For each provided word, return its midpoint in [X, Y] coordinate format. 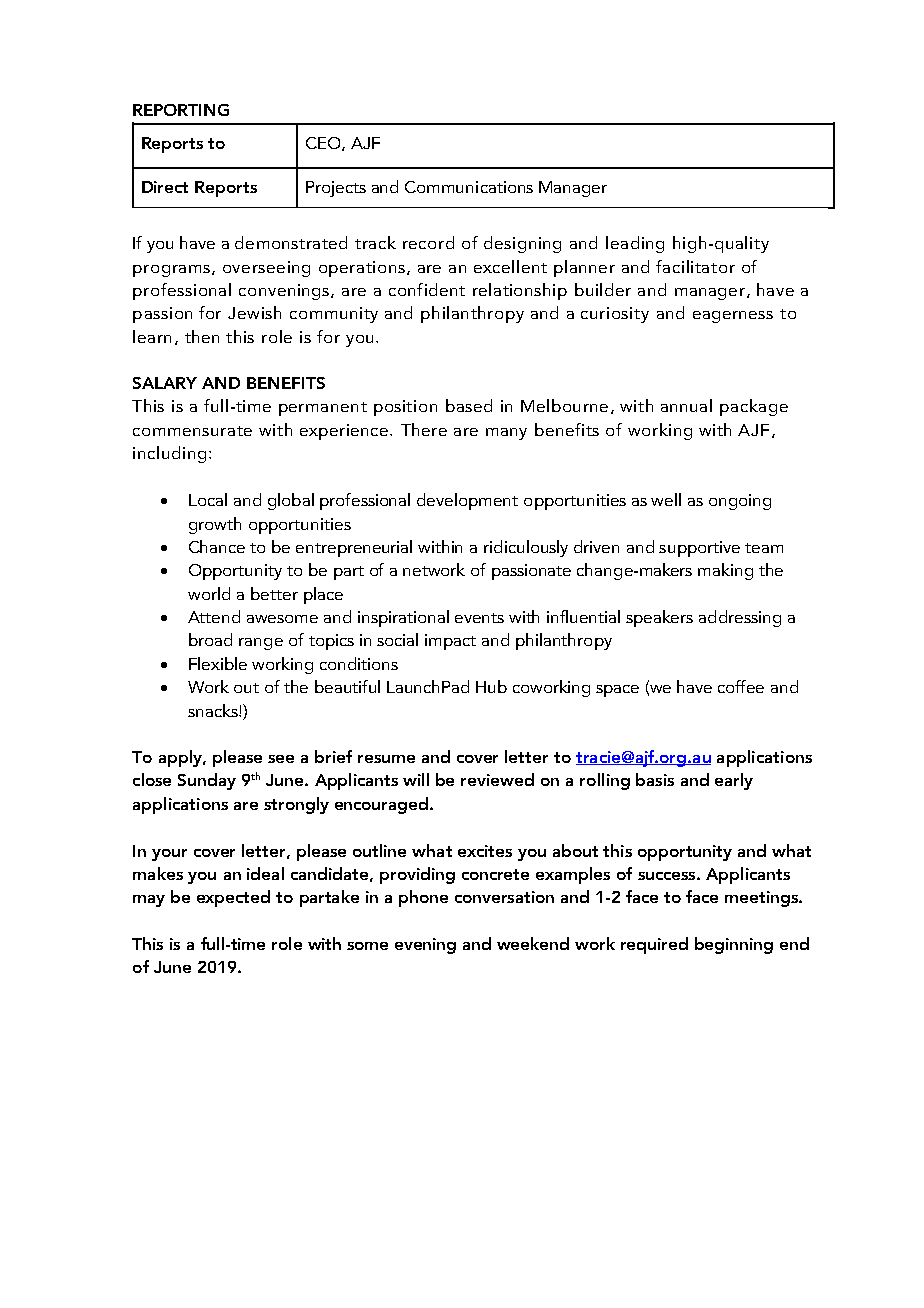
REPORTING [181, 110]
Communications [469, 187]
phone [423, 898]
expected [233, 898]
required [654, 945]
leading [635, 244]
